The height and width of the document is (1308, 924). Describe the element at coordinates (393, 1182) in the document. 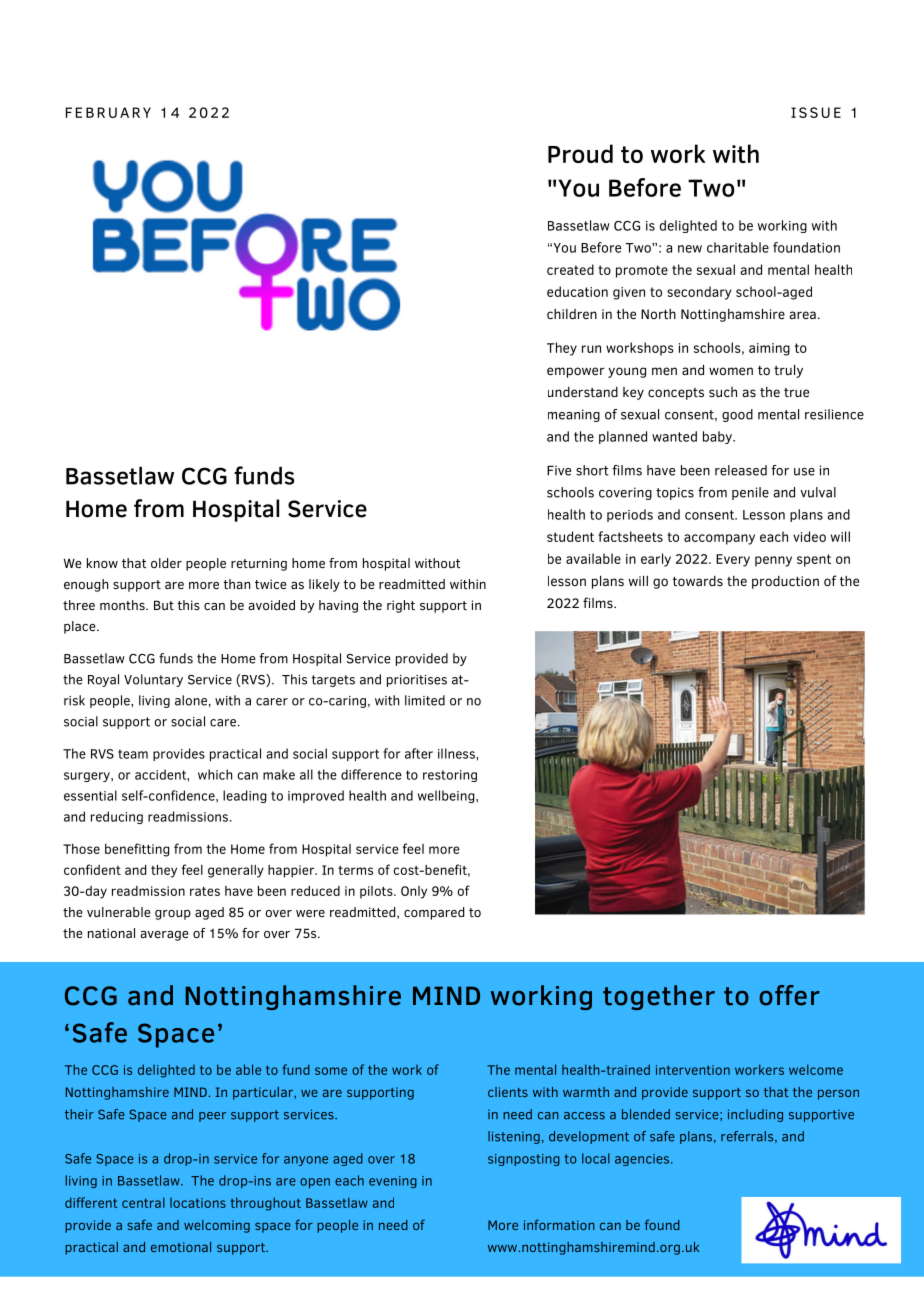

I see `evening` at that location.
